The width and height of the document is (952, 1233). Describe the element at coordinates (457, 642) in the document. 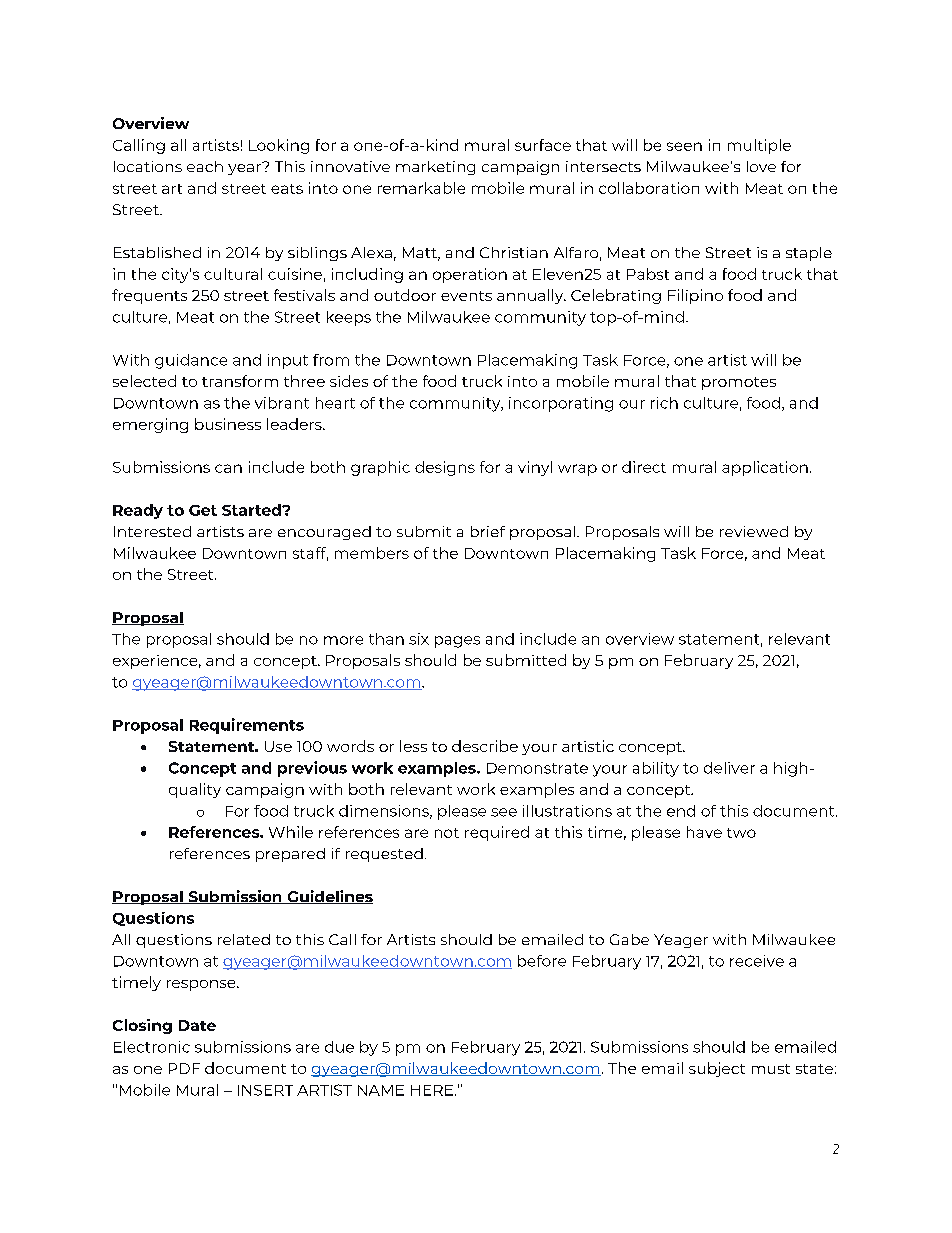

I see `pages` at that location.
